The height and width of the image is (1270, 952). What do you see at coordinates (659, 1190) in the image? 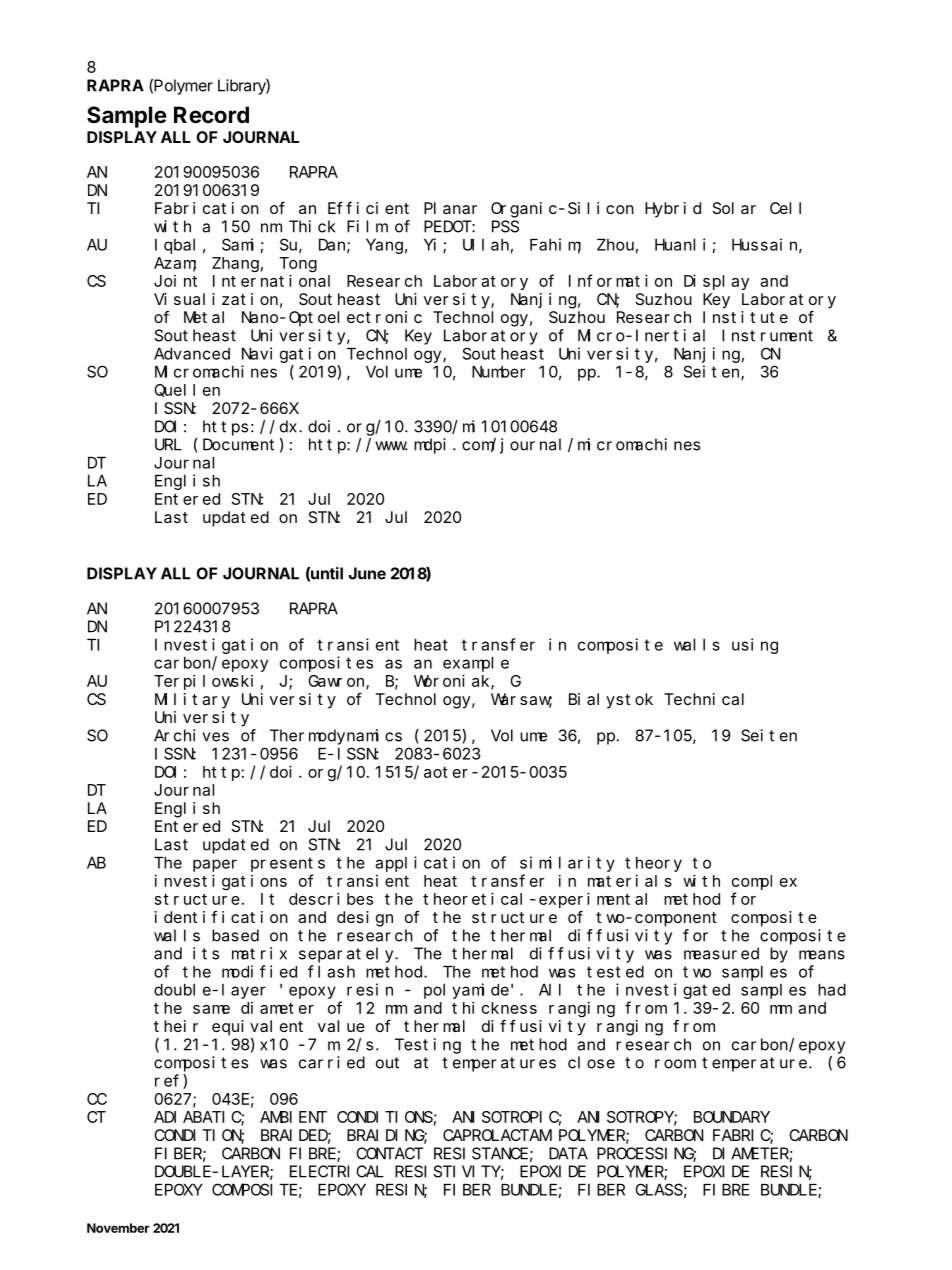
I see `GLASS` at bounding box center [659, 1190].
